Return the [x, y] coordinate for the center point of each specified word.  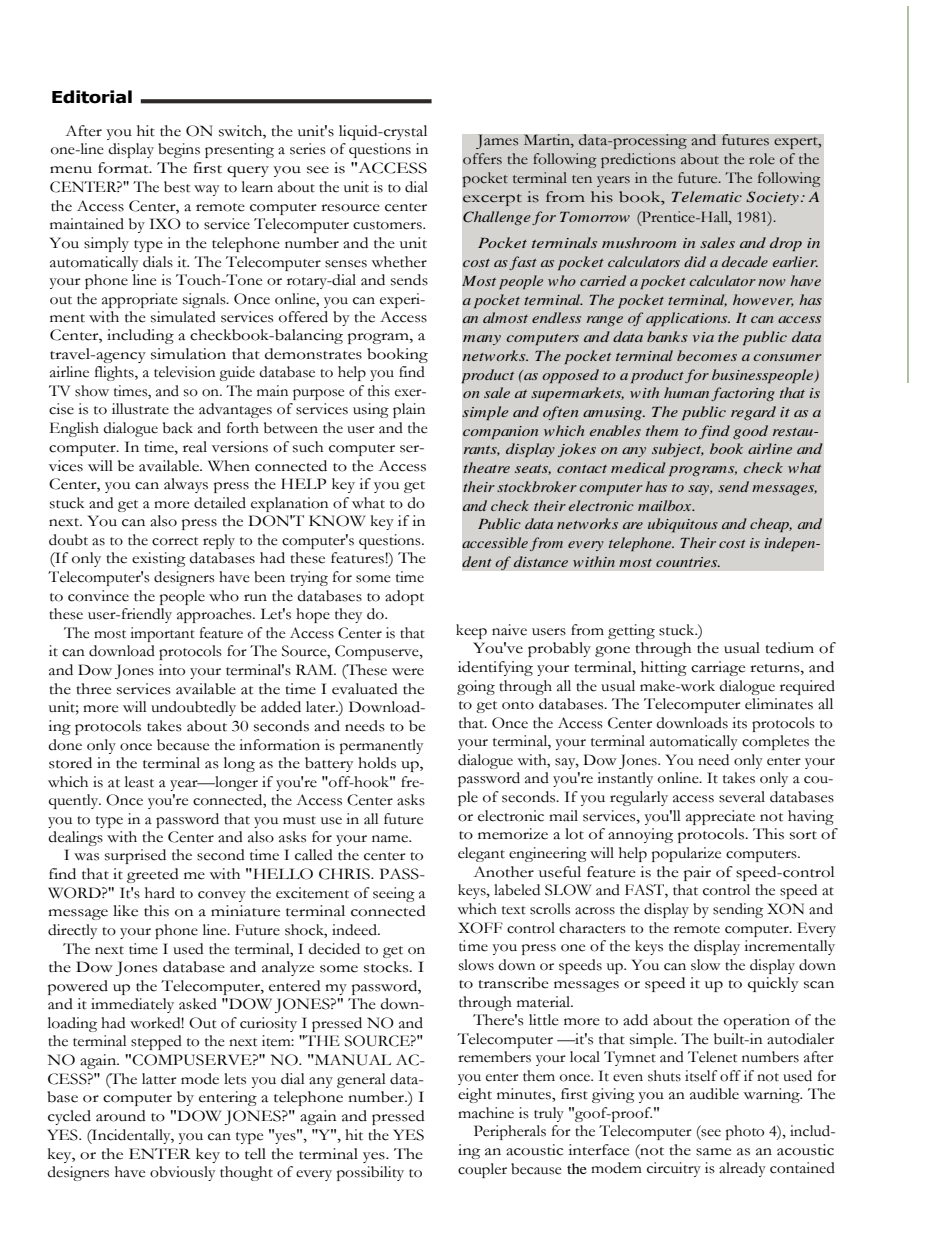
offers [482, 158]
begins [179, 150]
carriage [718, 668]
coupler [482, 1170]
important [162, 634]
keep [471, 631]
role [762, 159]
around [121, 1116]
